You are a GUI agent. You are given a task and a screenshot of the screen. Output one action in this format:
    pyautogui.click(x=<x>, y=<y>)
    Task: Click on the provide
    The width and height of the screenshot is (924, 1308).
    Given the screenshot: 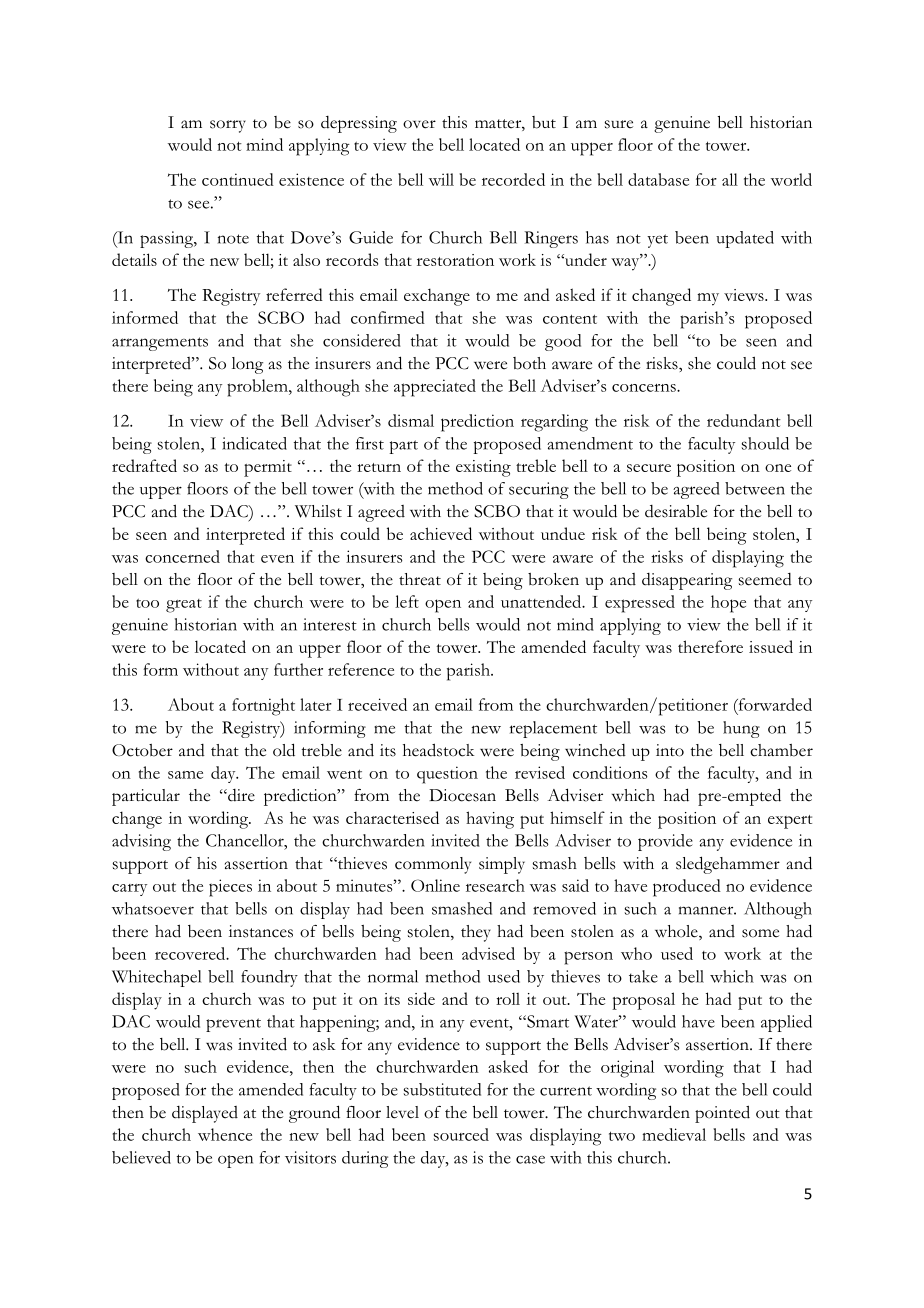 What is the action you would take?
    pyautogui.click(x=665, y=842)
